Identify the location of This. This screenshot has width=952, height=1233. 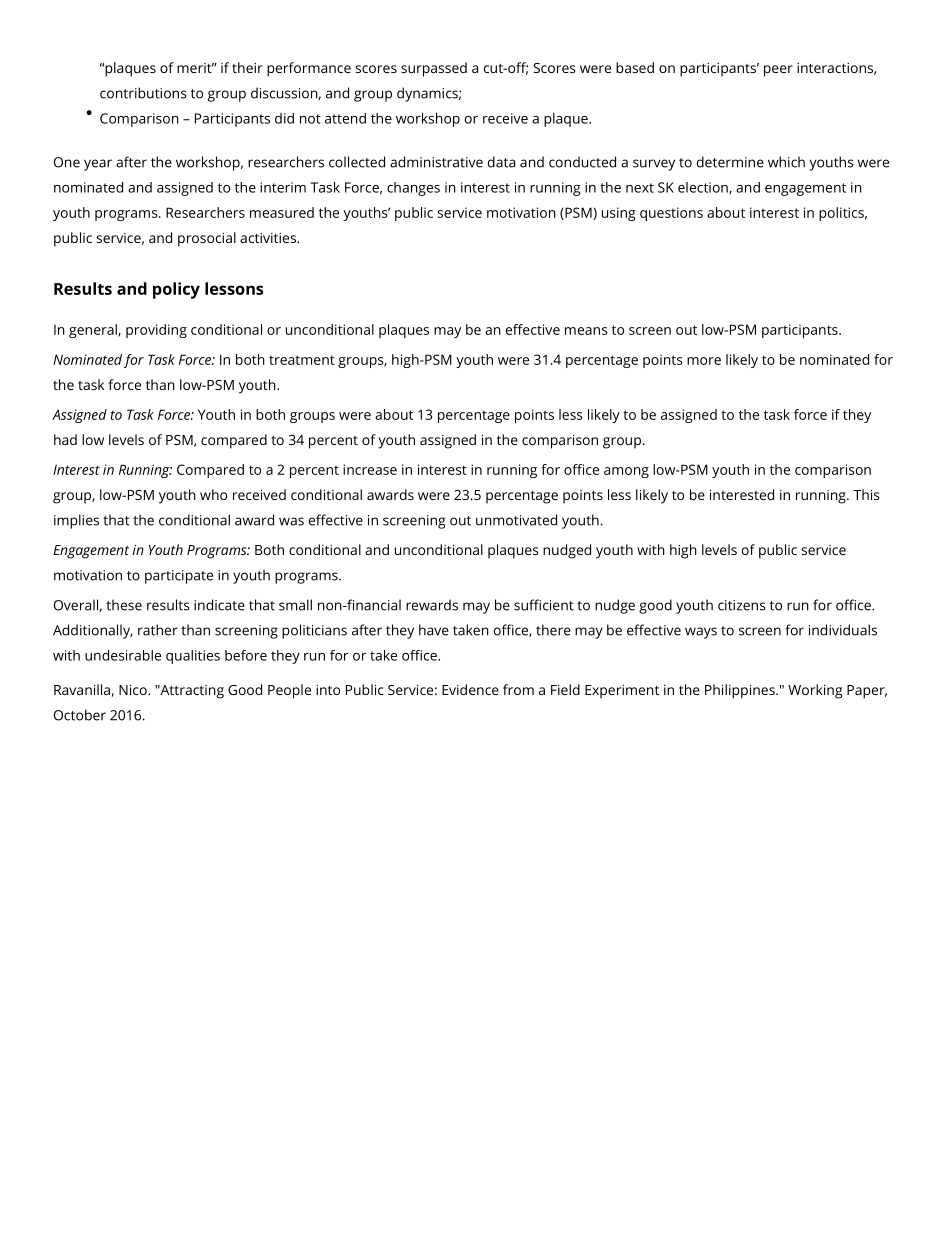
(866, 494).
